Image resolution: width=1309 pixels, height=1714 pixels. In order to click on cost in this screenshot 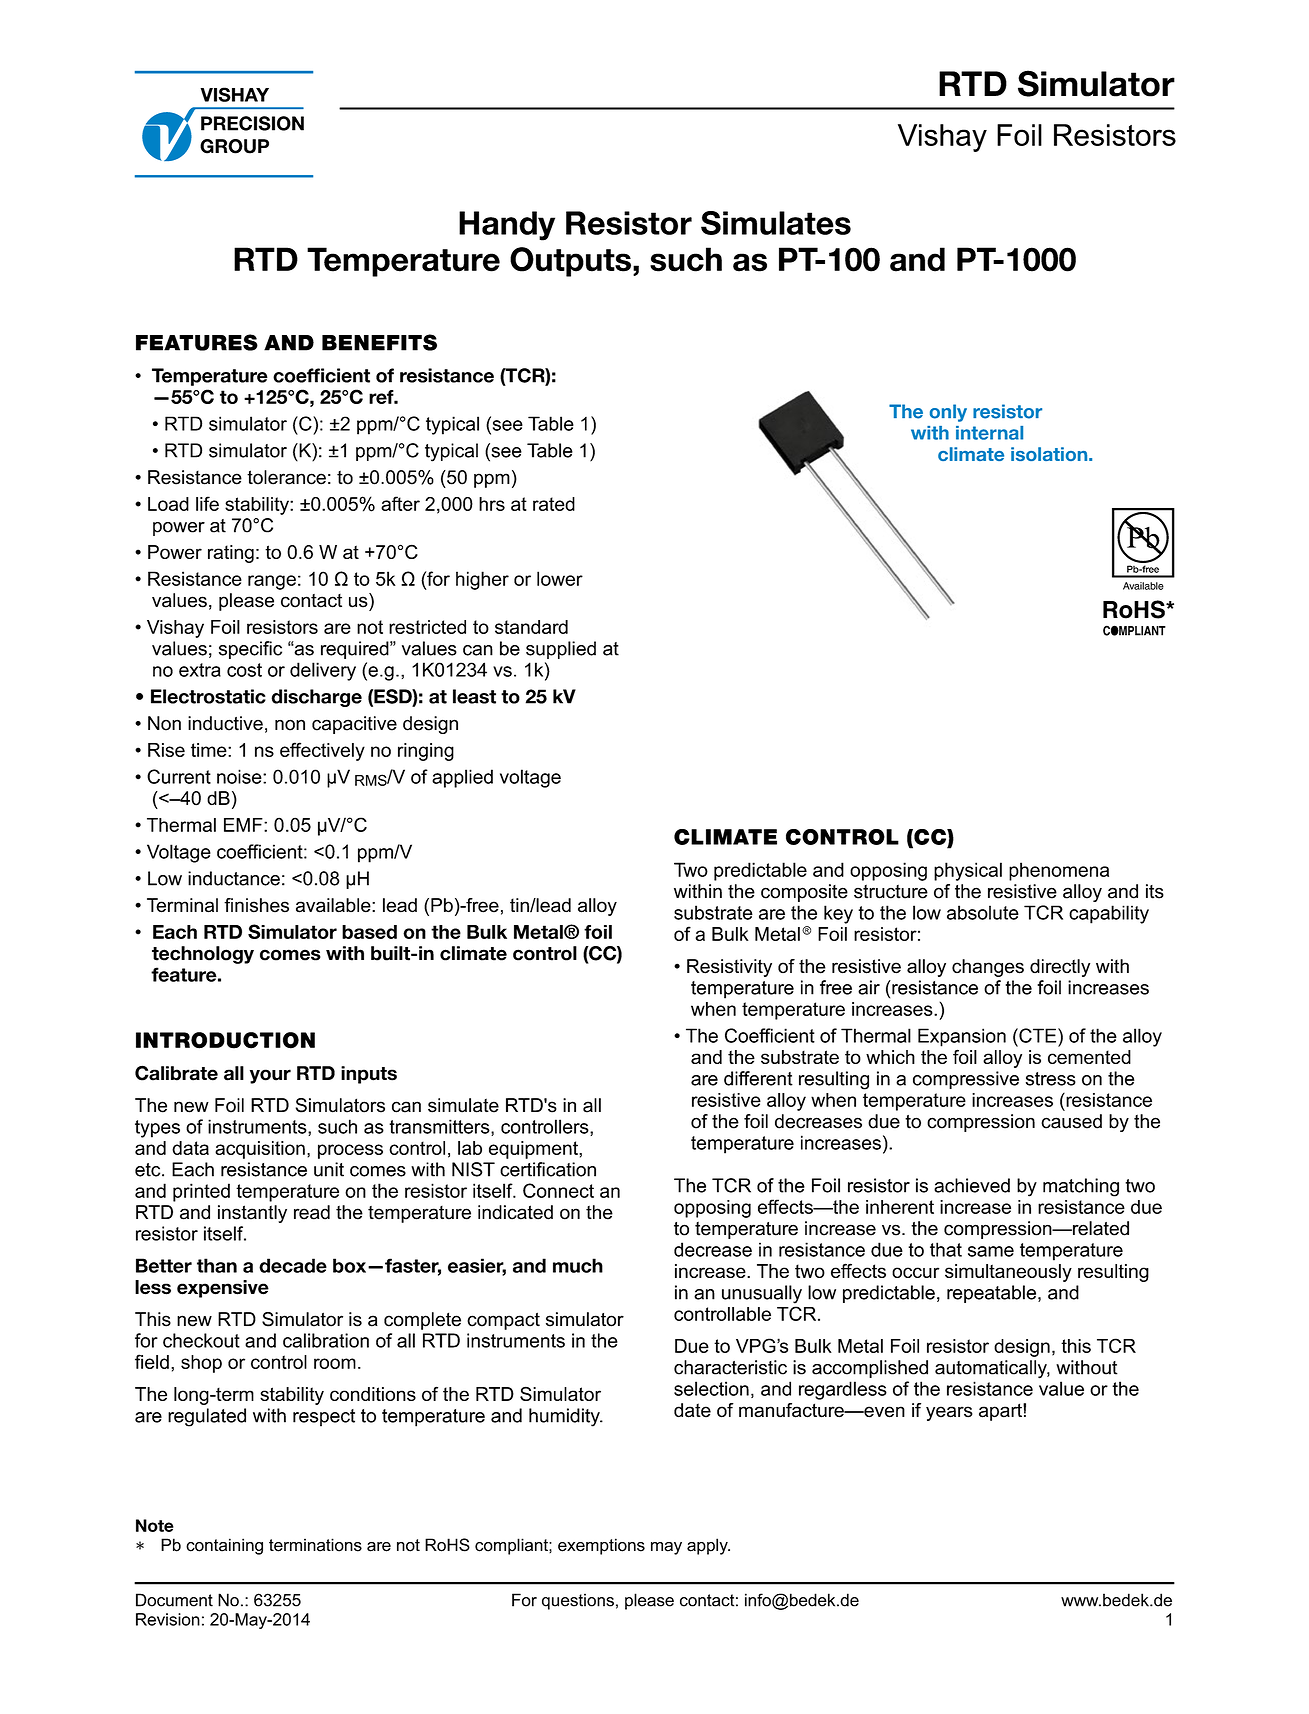, I will do `click(244, 670)`.
